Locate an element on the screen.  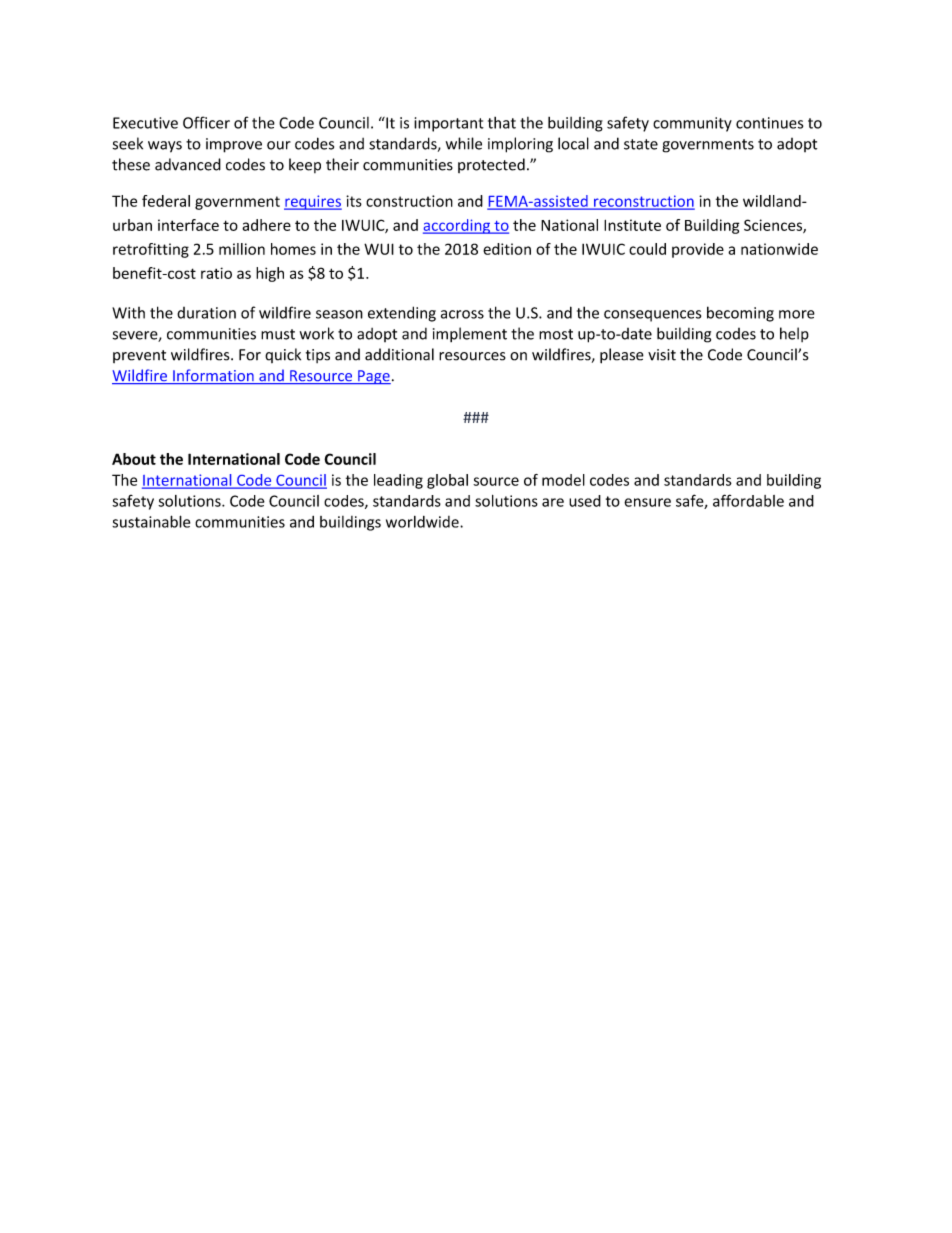
community is located at coordinates (692, 124).
